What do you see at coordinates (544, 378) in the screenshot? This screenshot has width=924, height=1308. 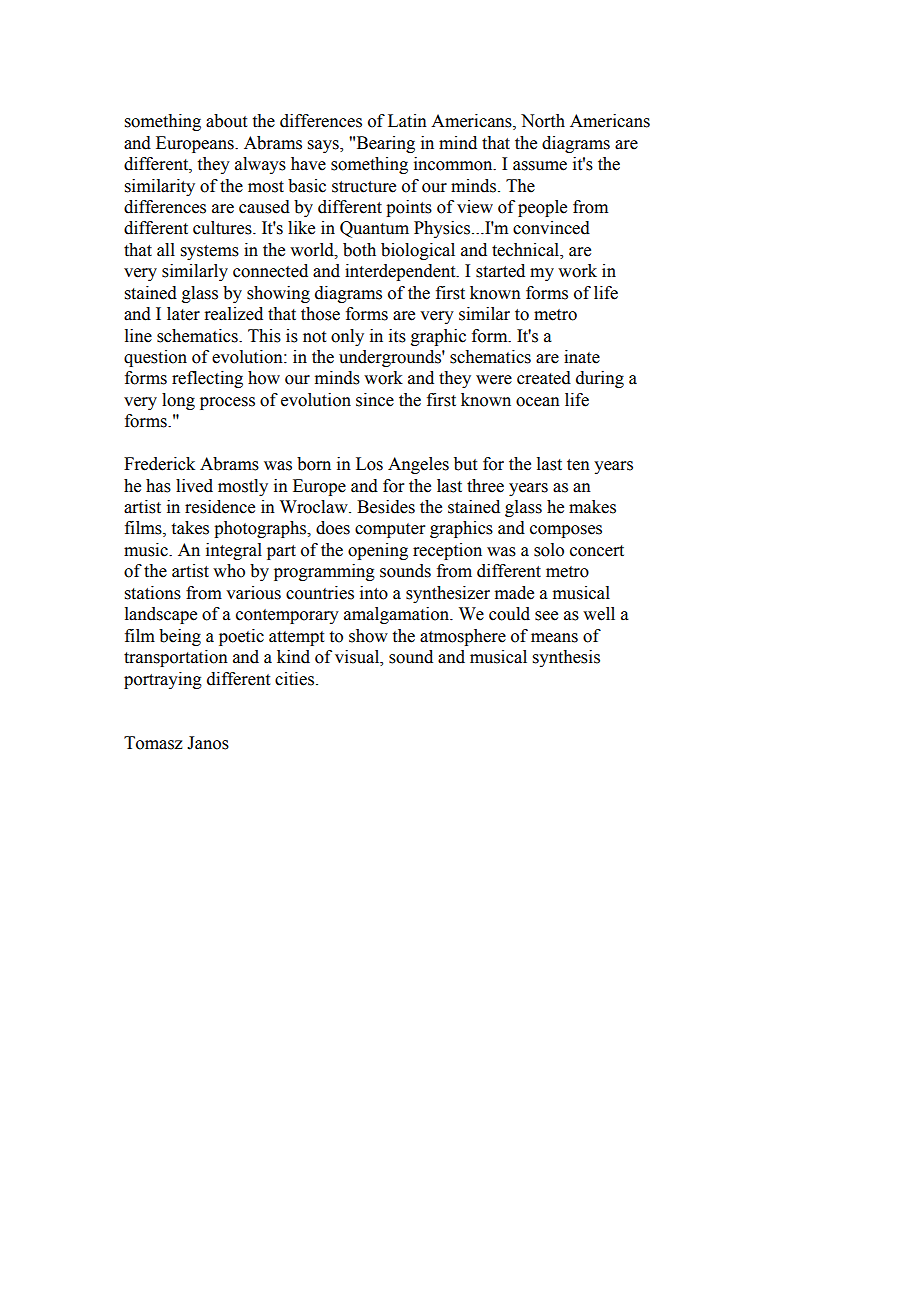 I see `created` at bounding box center [544, 378].
